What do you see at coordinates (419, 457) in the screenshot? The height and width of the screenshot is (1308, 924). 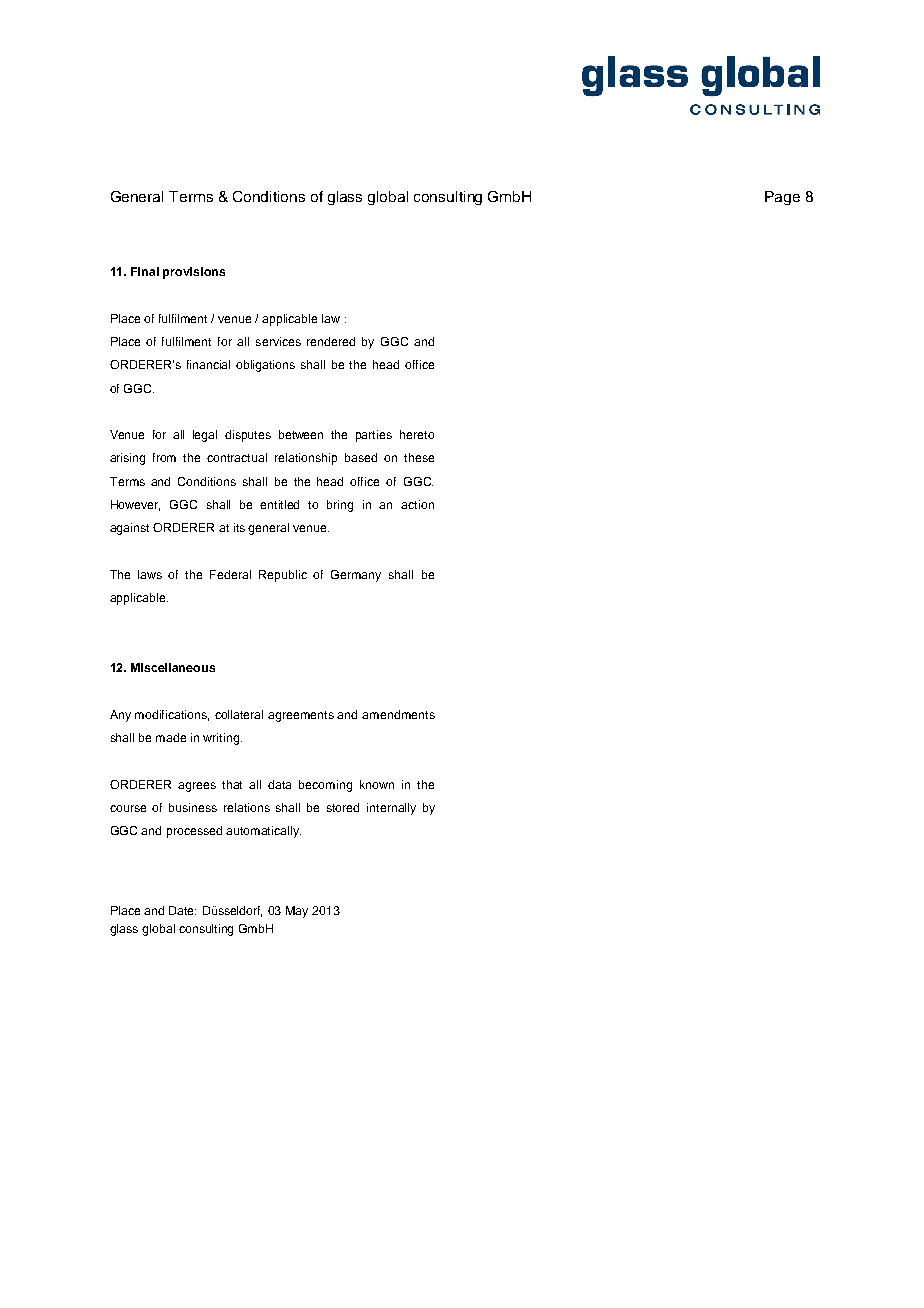 I see `these` at bounding box center [419, 457].
